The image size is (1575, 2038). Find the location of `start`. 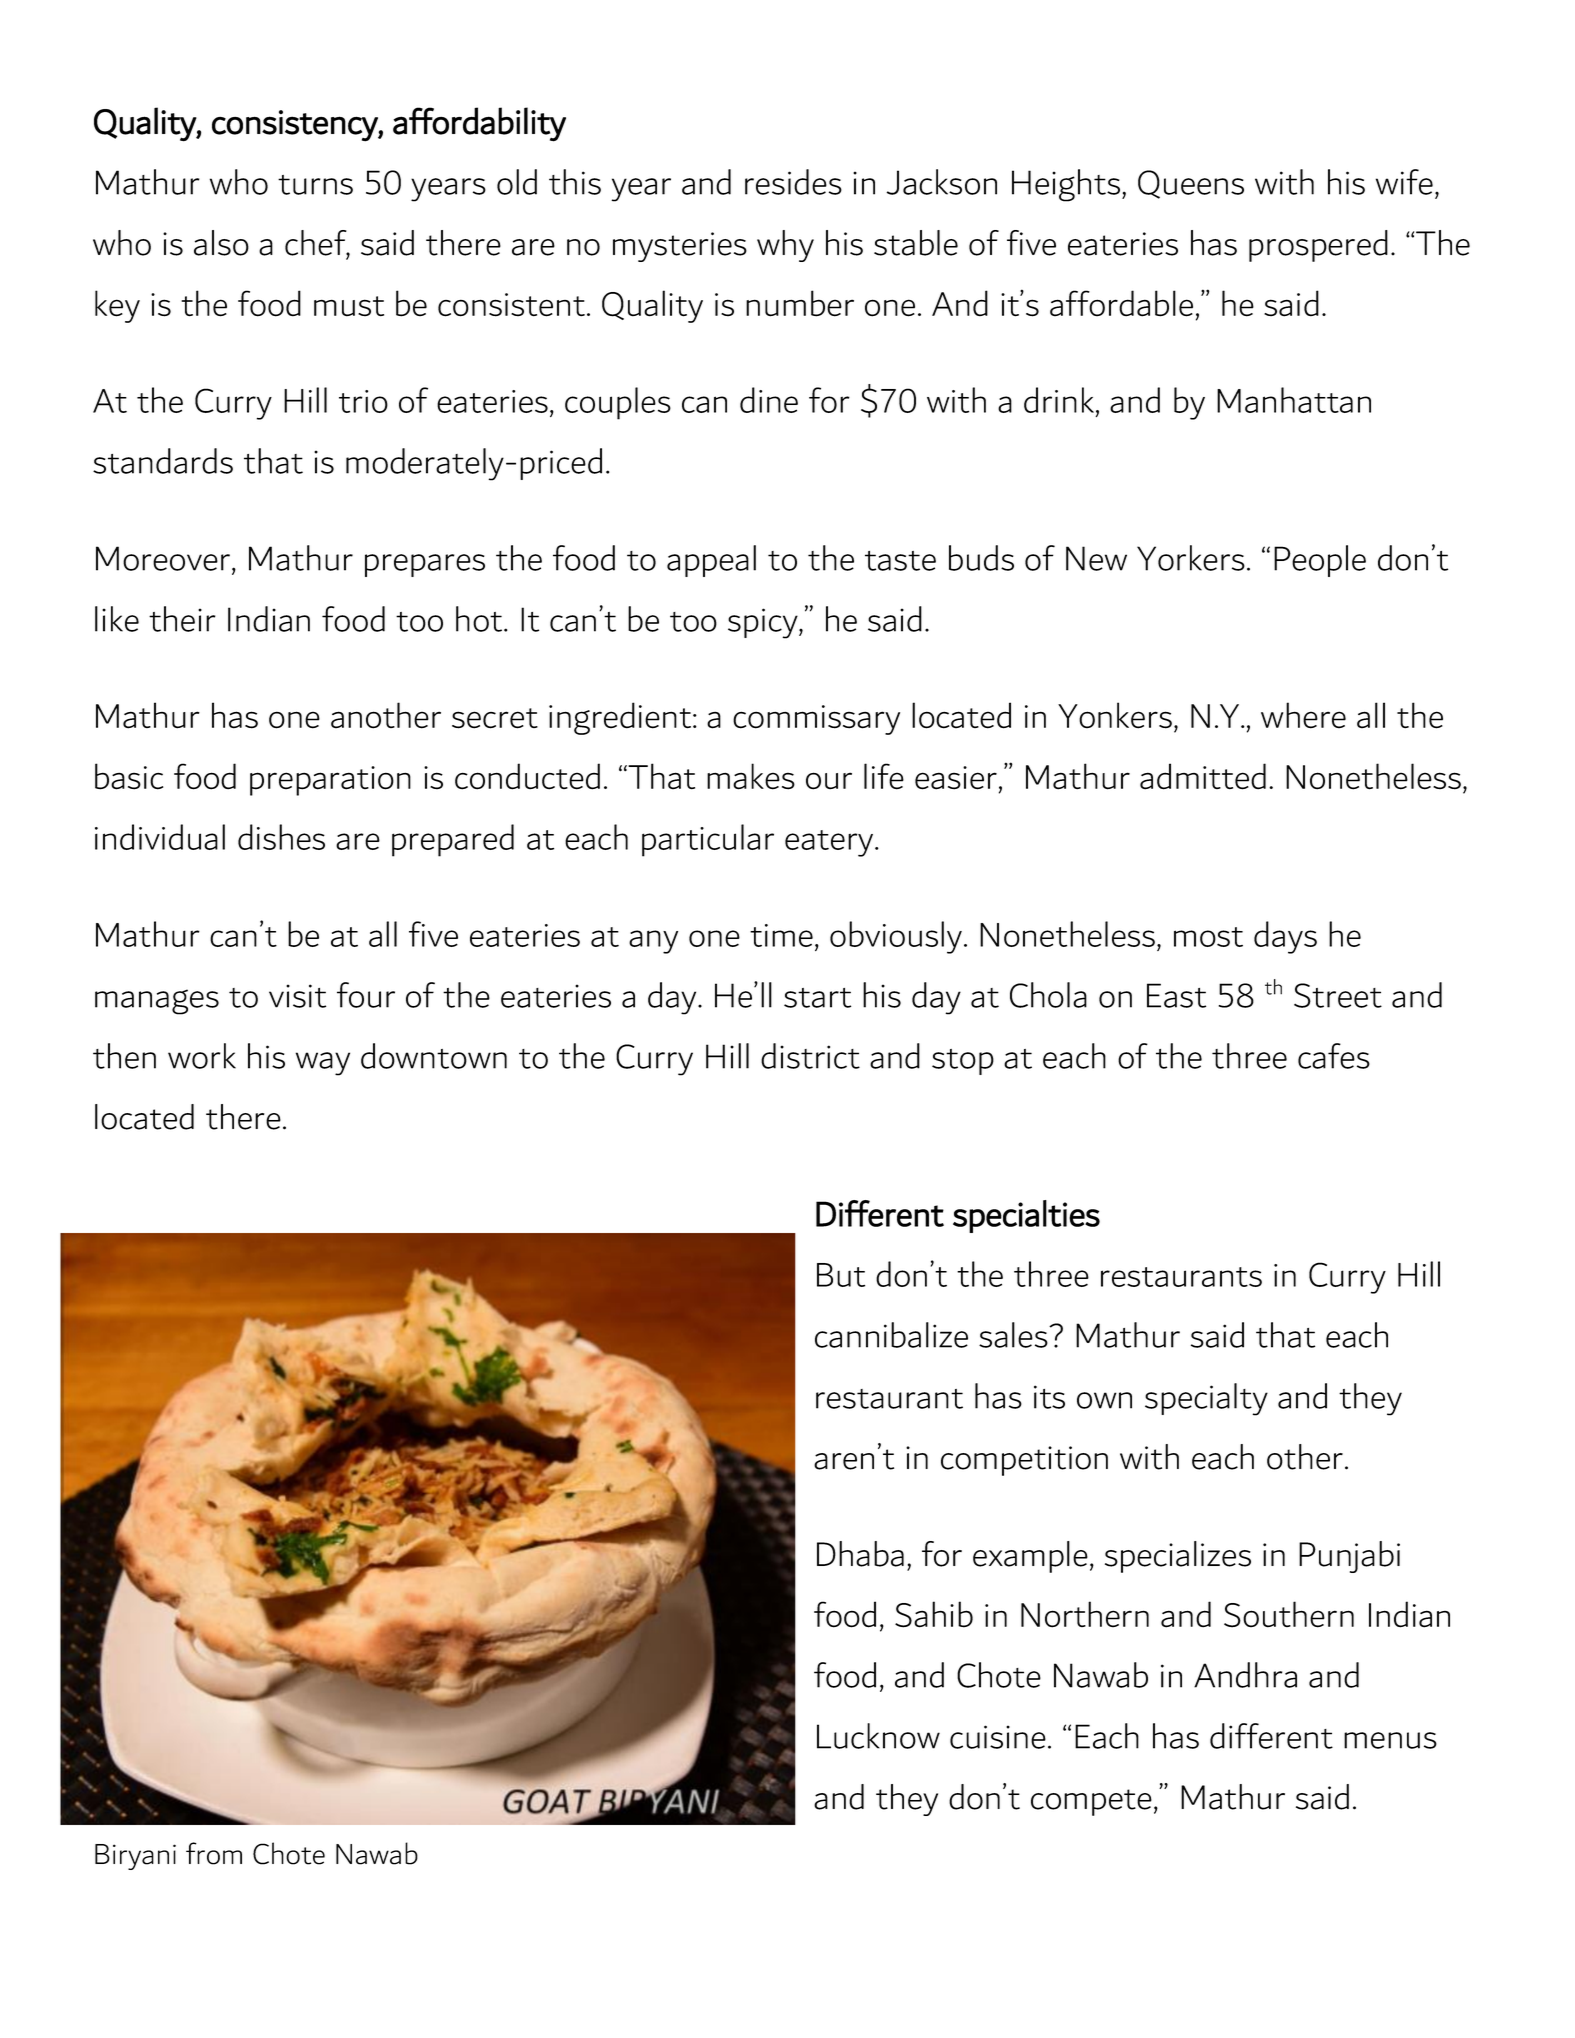

start is located at coordinates (817, 998).
